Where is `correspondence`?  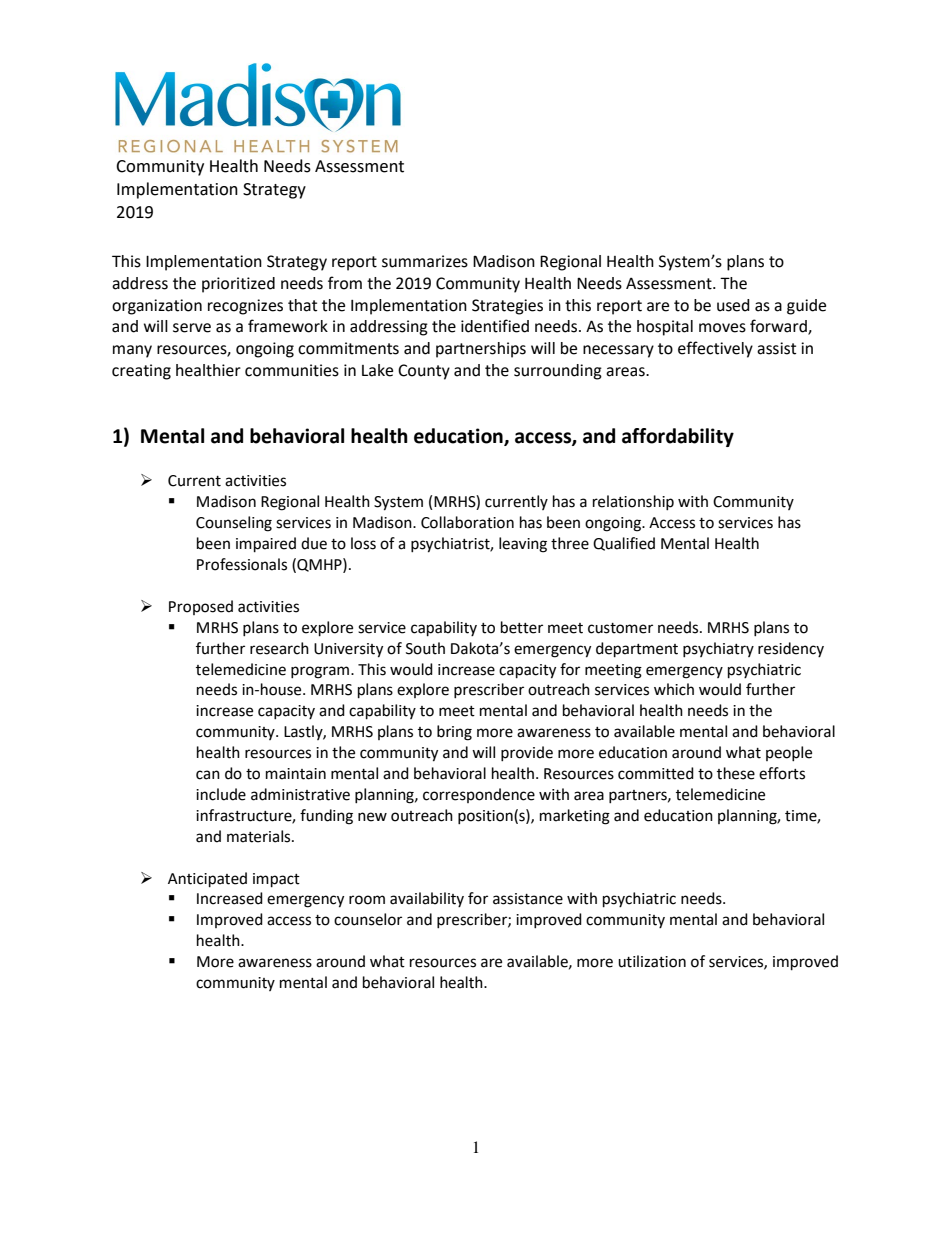
correspondence is located at coordinates (479, 795).
